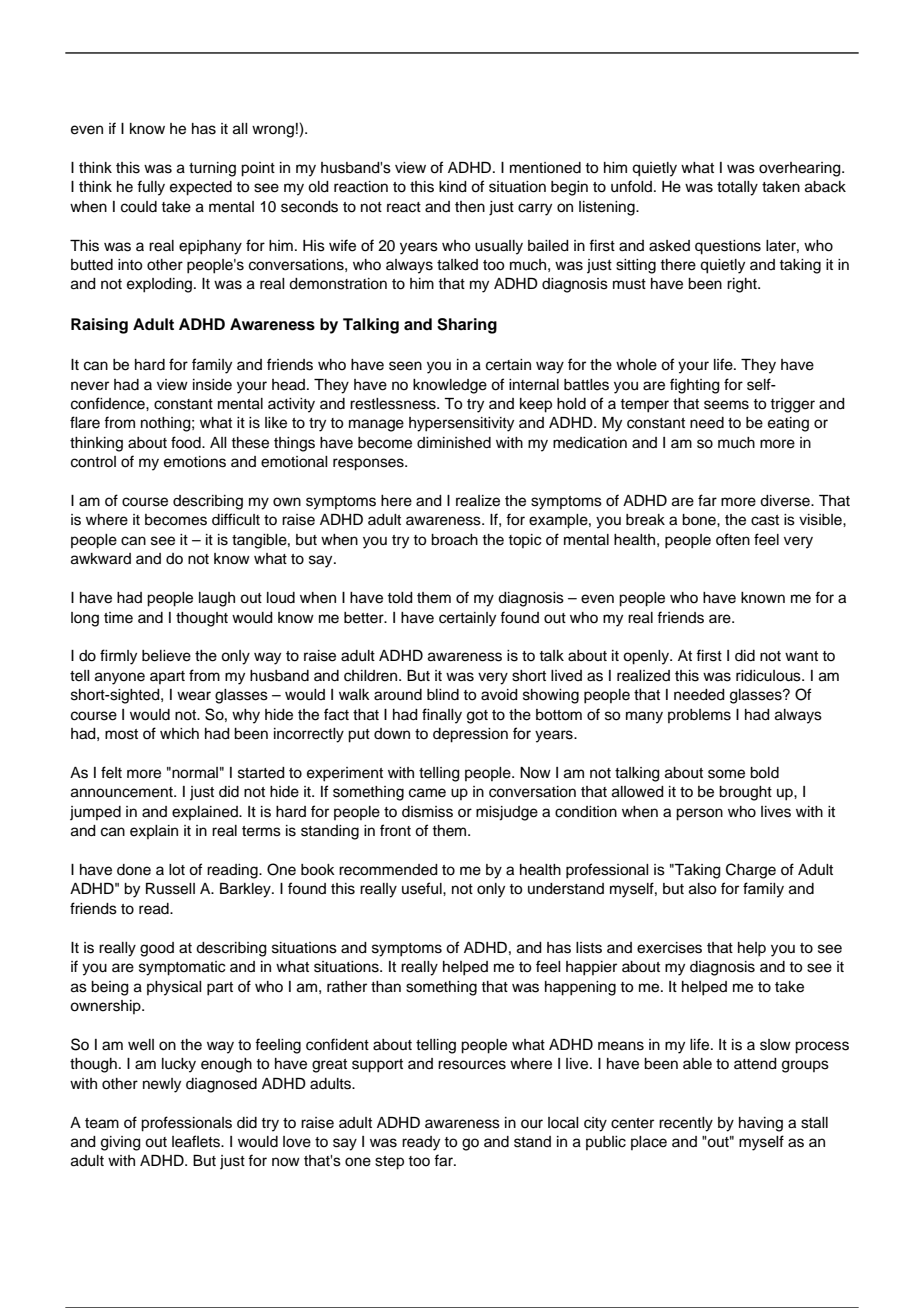  I want to click on blind, so click(443, 695).
